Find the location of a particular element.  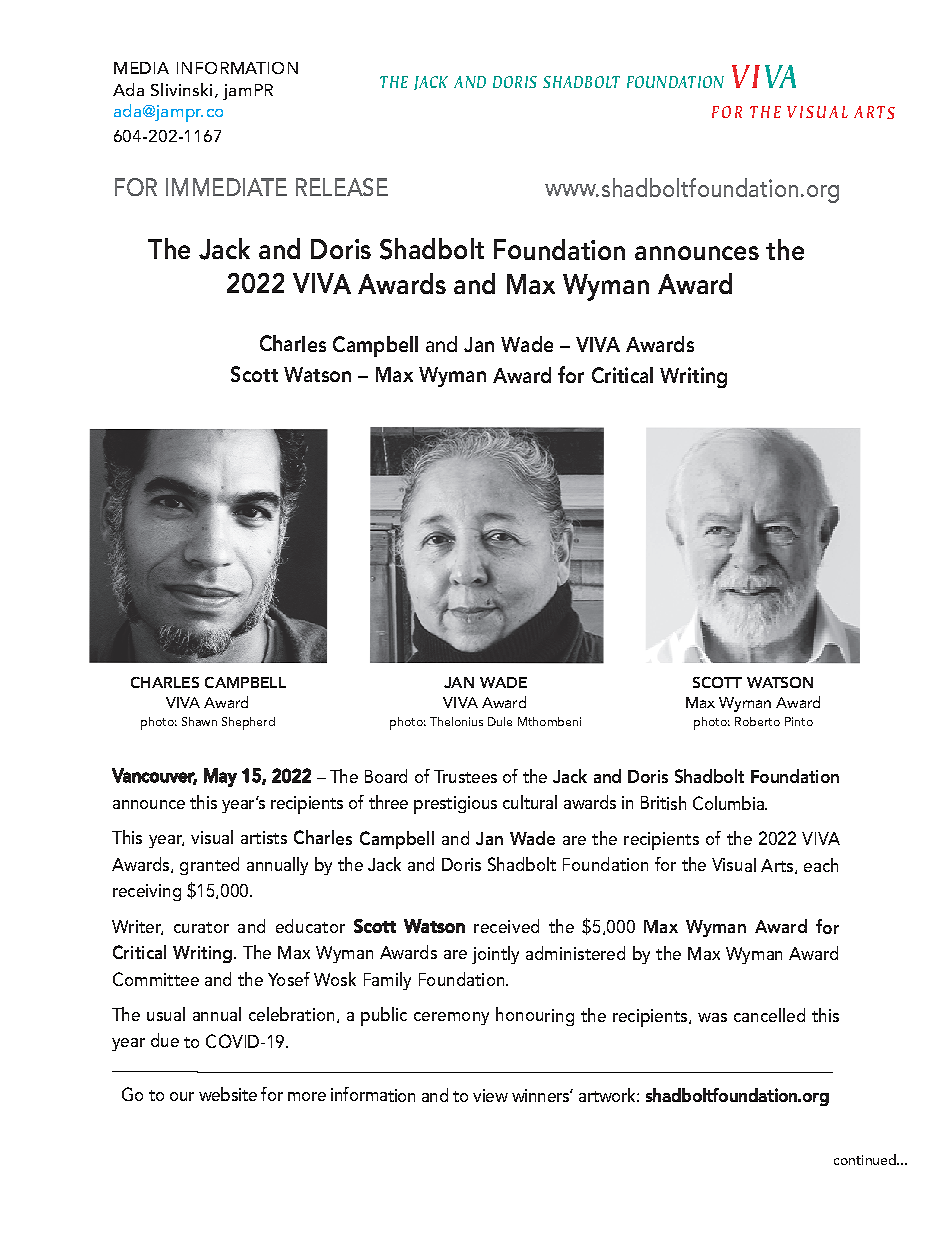

Columbia is located at coordinates (729, 803).
